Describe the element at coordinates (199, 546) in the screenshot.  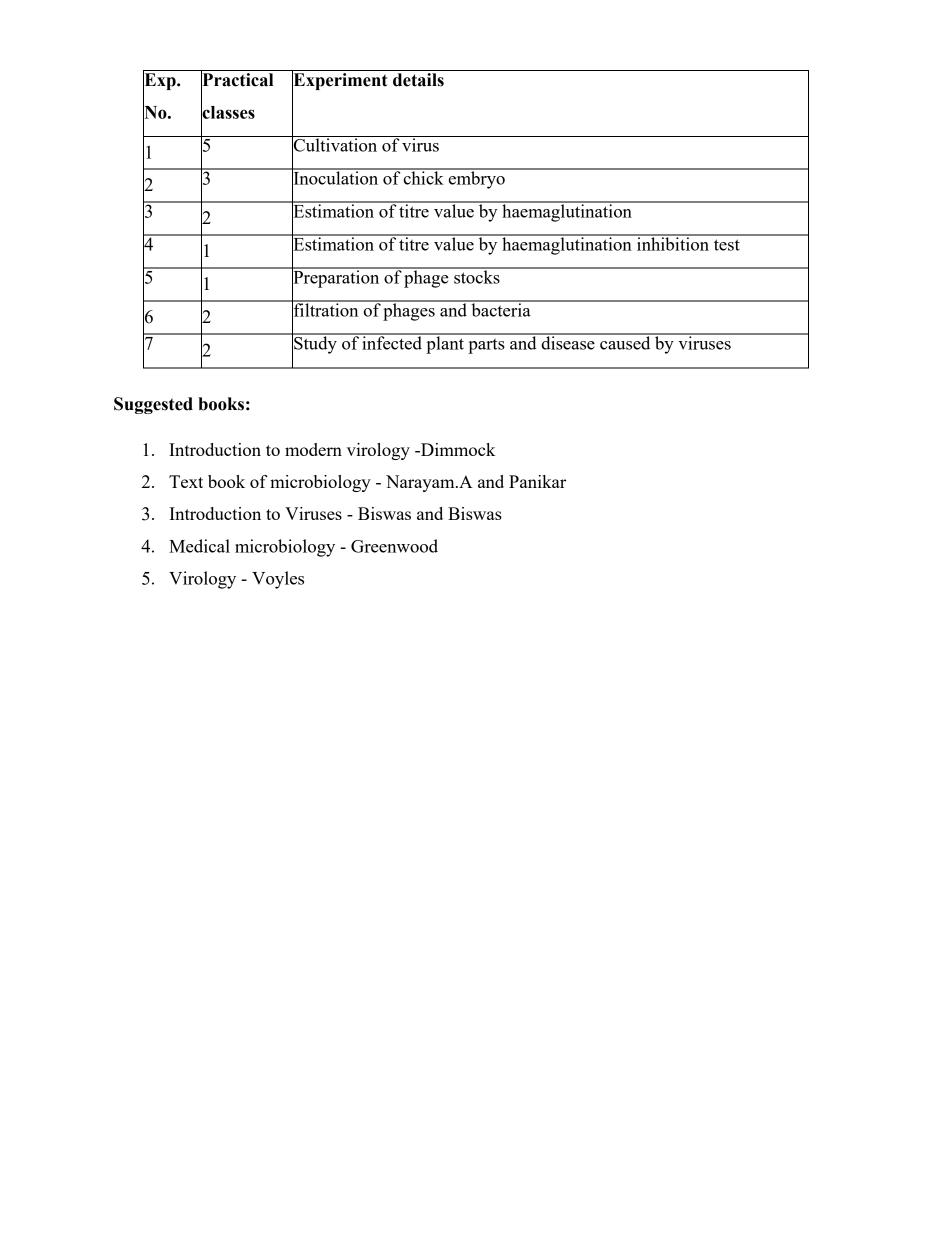
I see `Medical` at that location.
